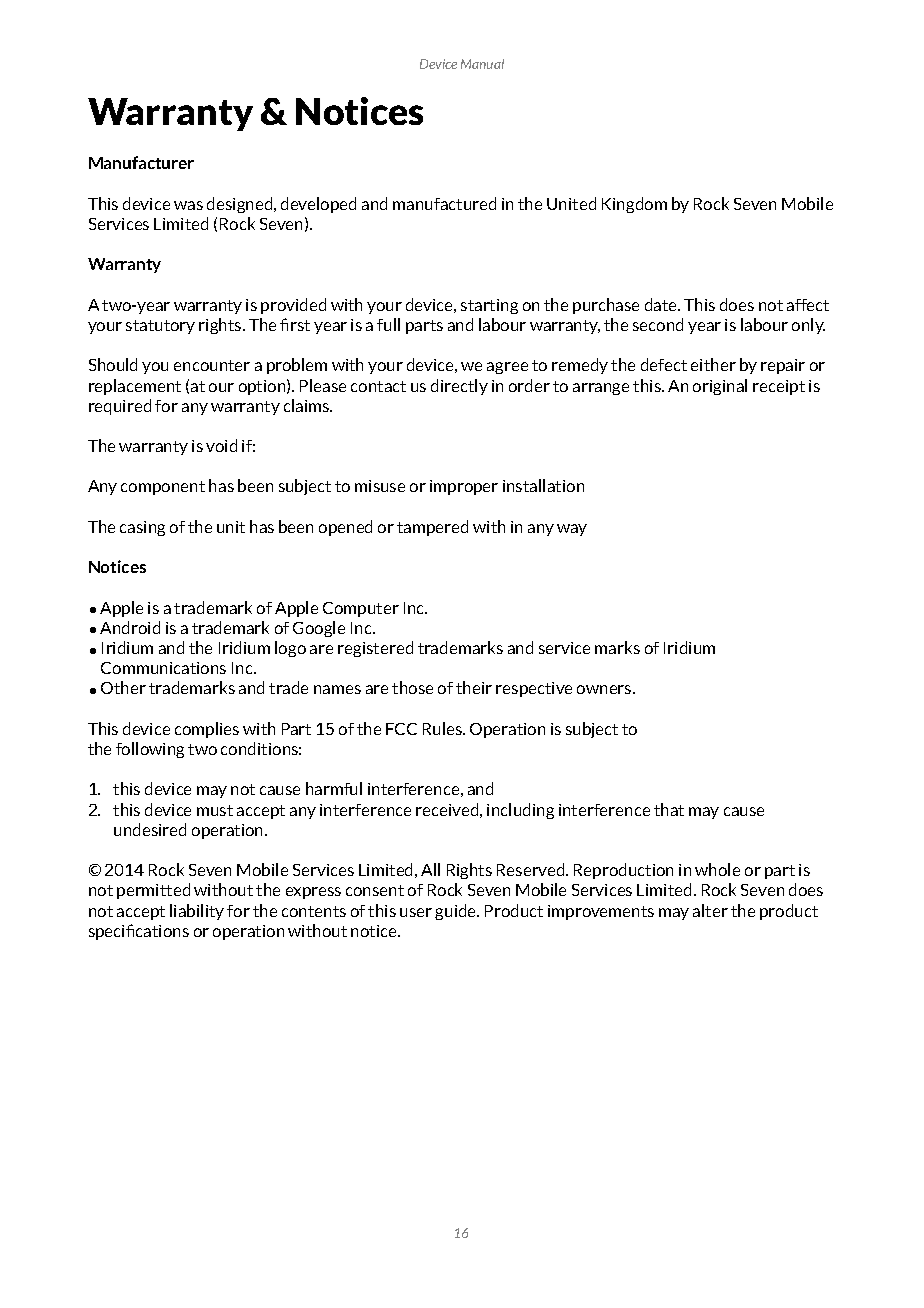  I want to click on component, so click(163, 488).
